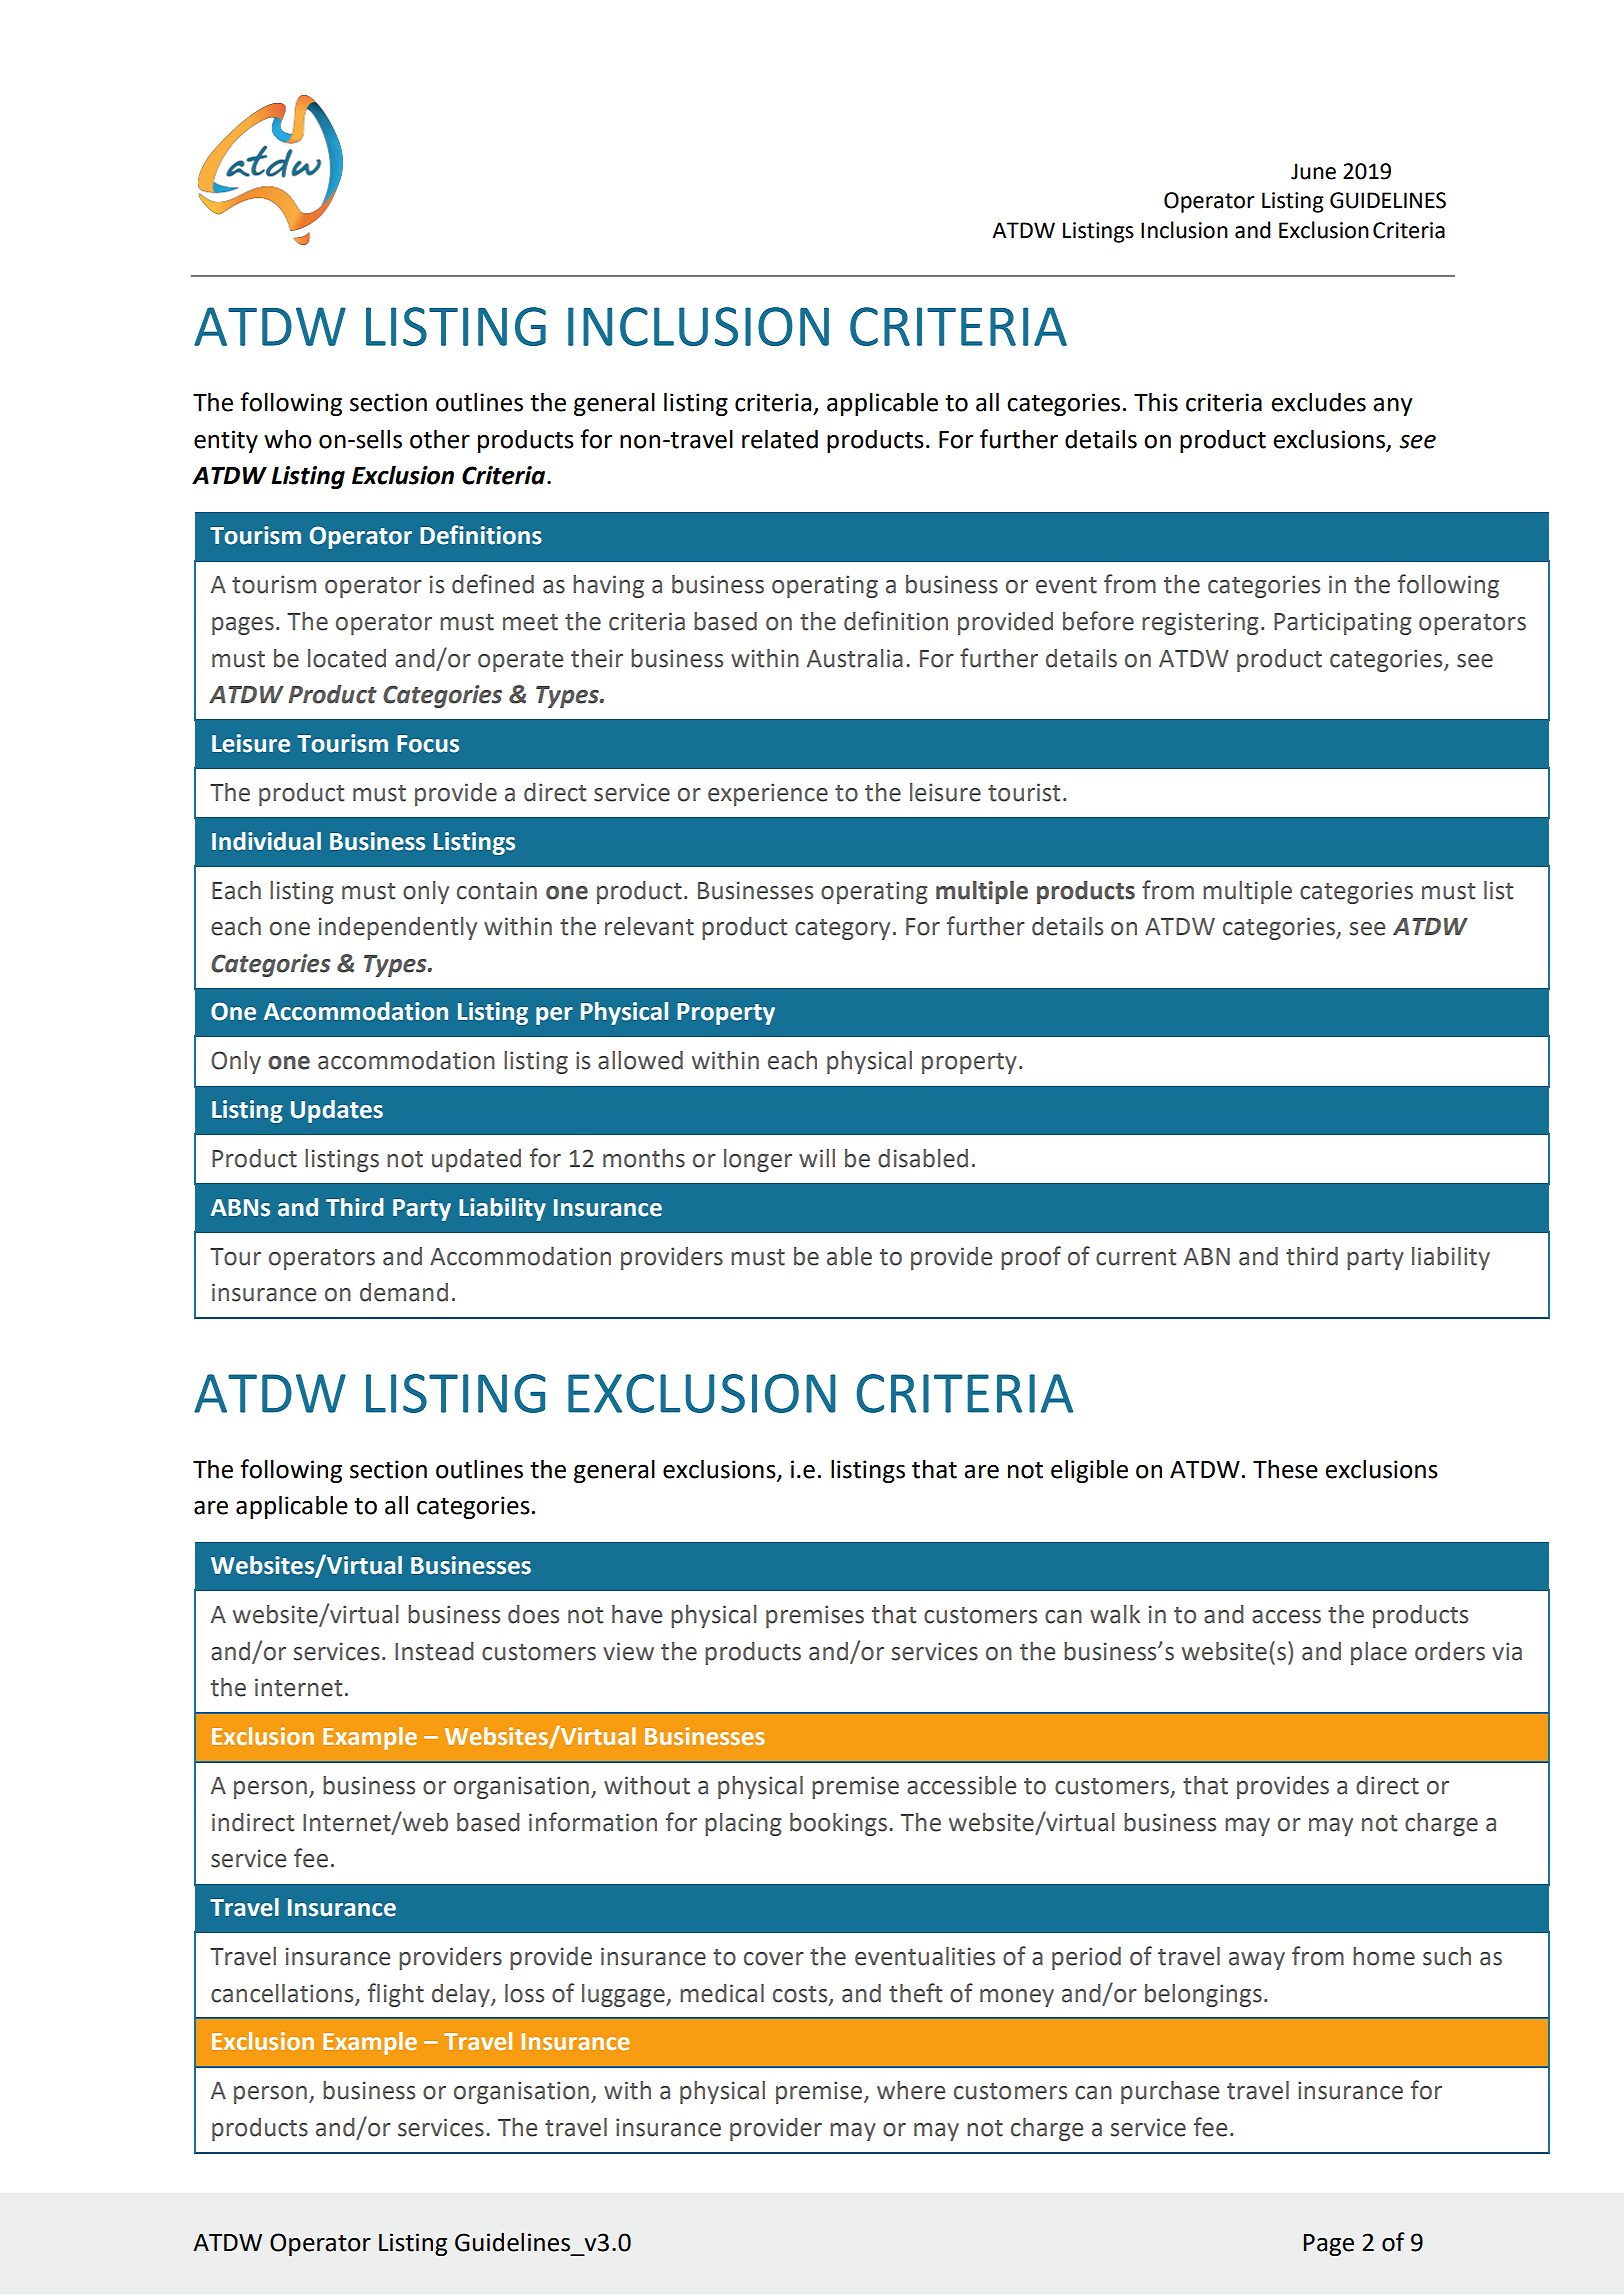  Describe the element at coordinates (915, 1993) in the screenshot. I see `theft` at that location.
